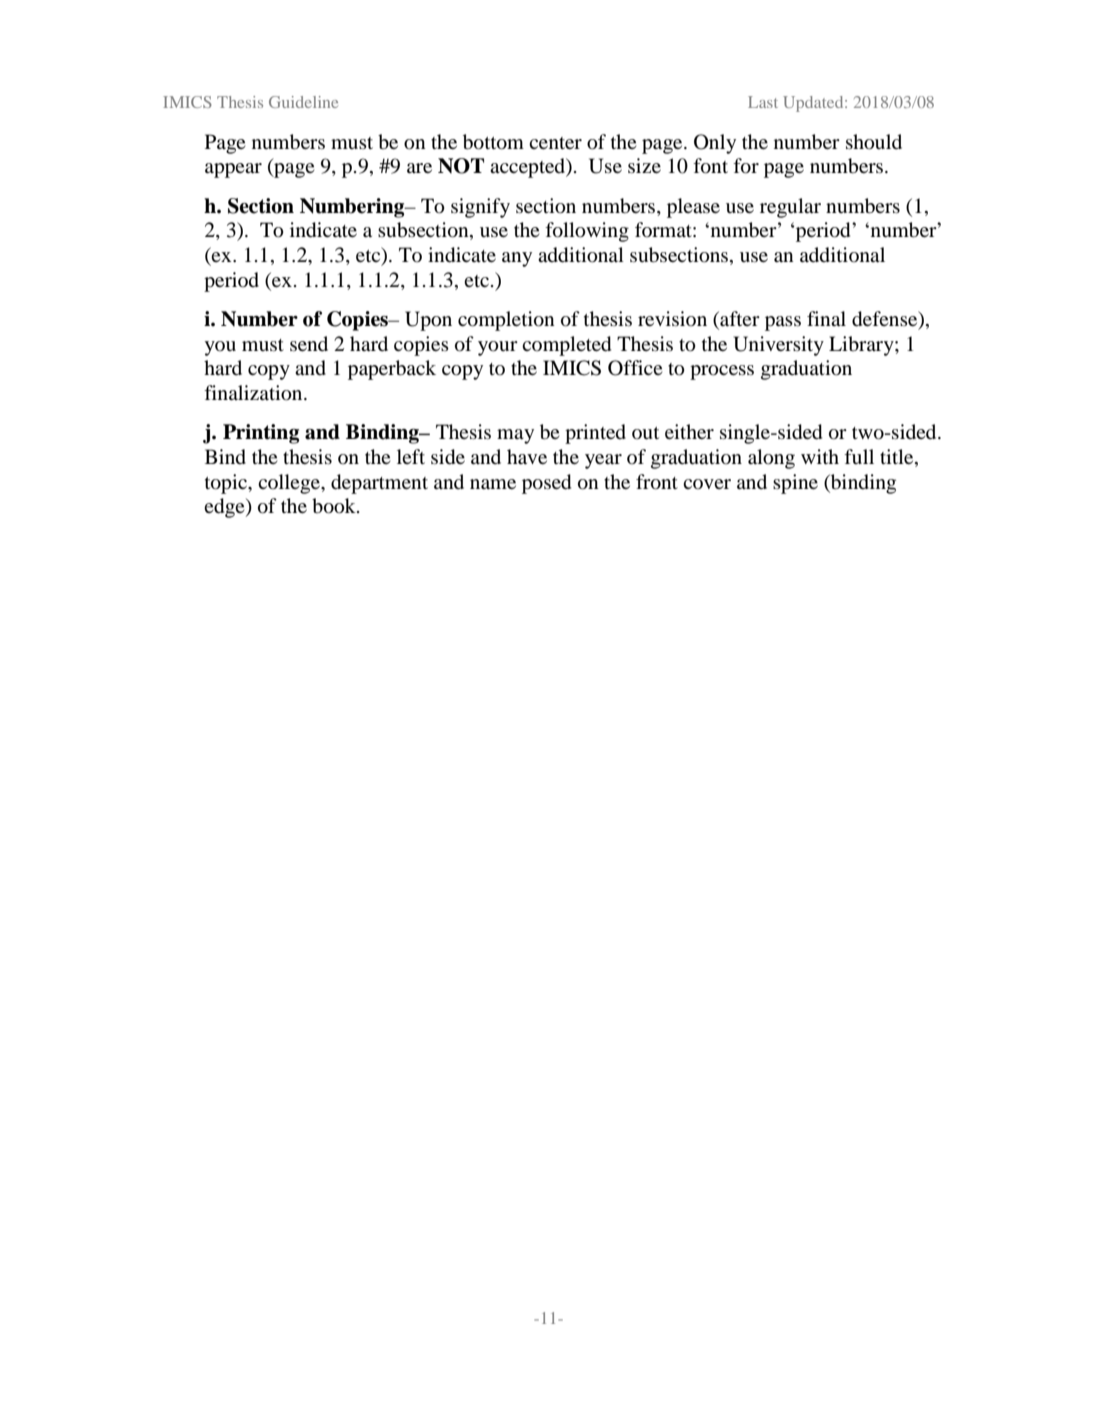 The height and width of the screenshot is (1421, 1098). What do you see at coordinates (635, 368) in the screenshot?
I see `Office` at bounding box center [635, 368].
